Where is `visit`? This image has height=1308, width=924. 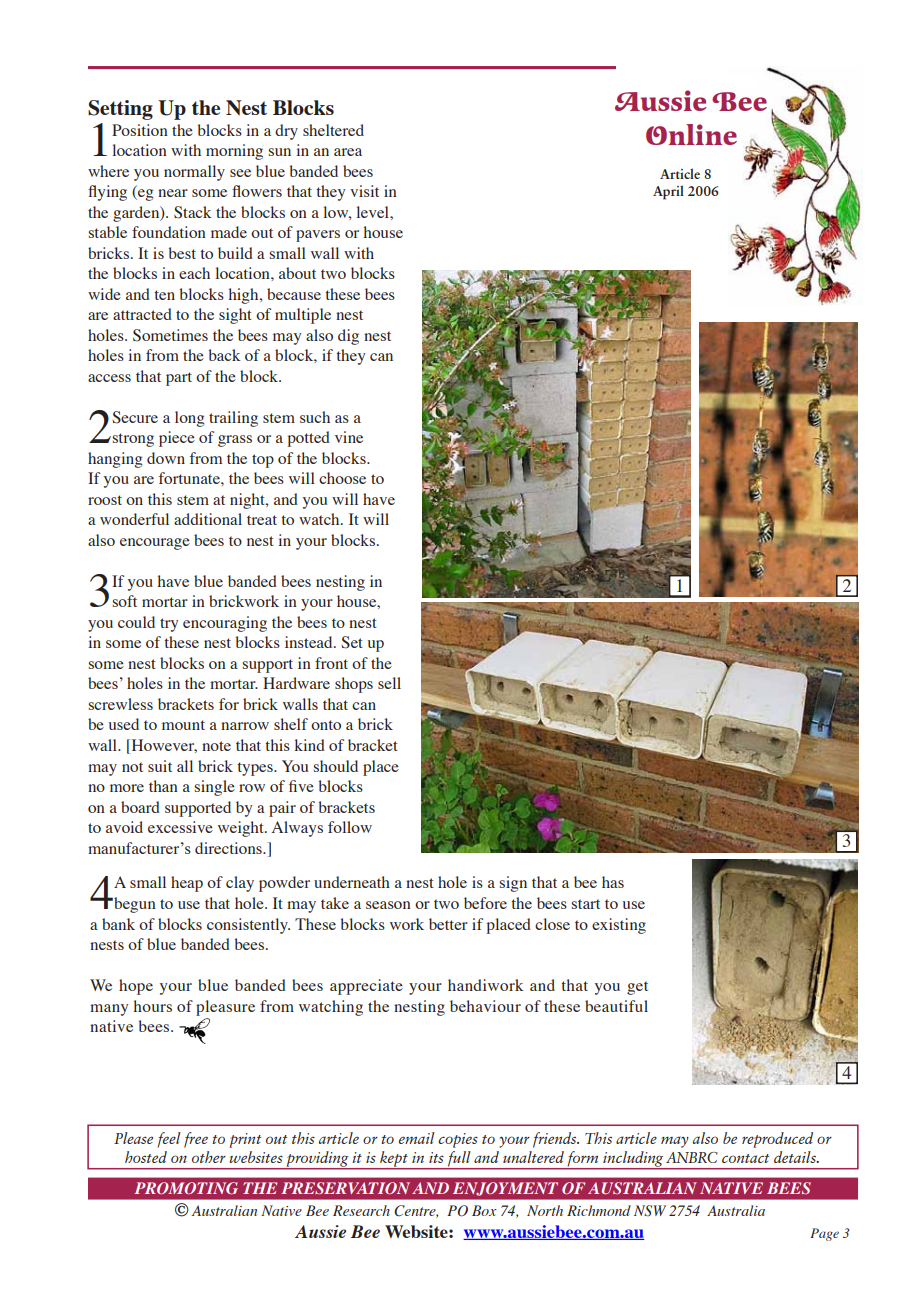
visit is located at coordinates (364, 191).
